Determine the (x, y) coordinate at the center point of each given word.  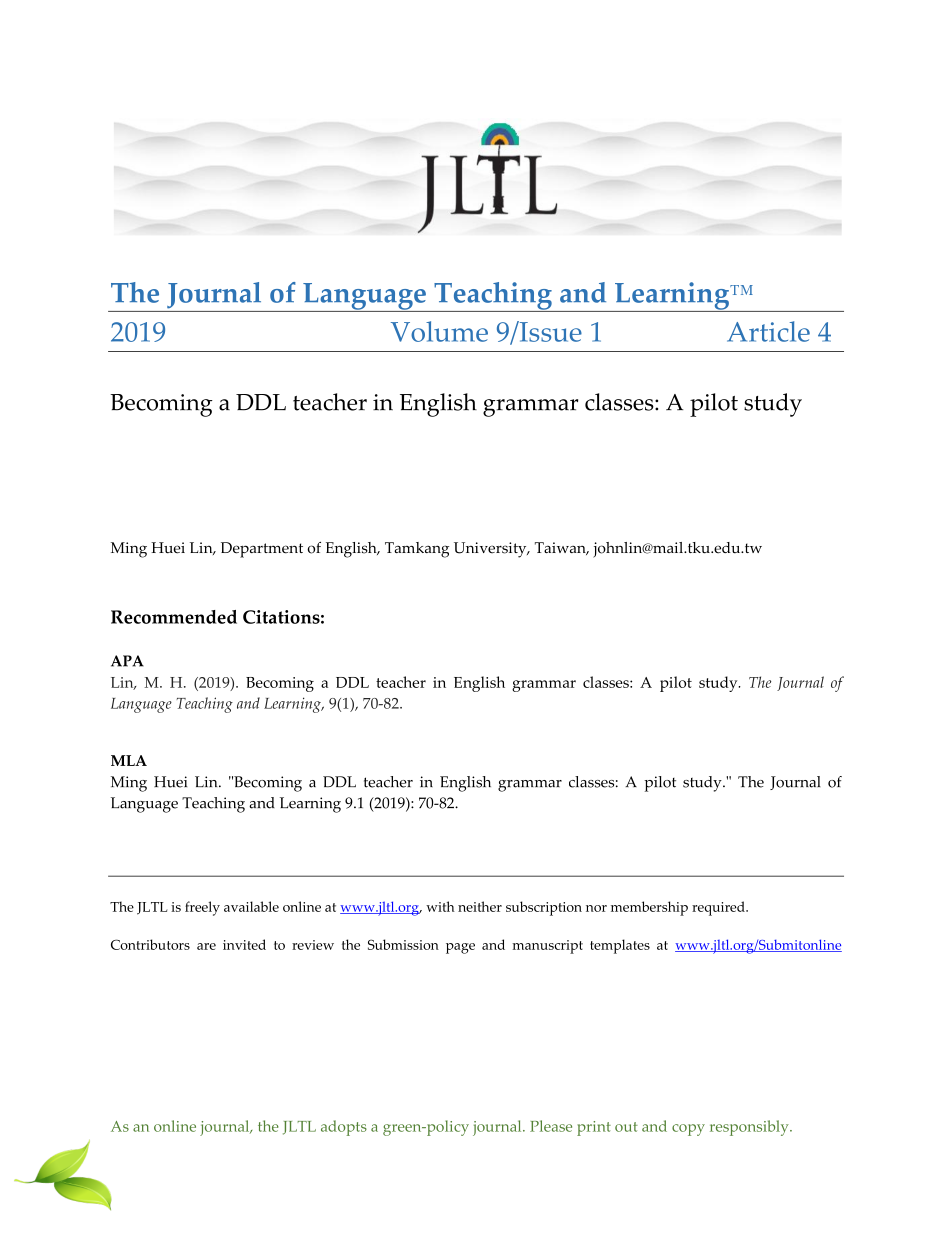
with (440, 906)
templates (620, 946)
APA (127, 661)
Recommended (174, 617)
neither (480, 906)
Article (768, 331)
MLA (129, 760)
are (206, 946)
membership (649, 908)
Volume (439, 331)
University (491, 550)
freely (202, 908)
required (719, 908)
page (460, 948)
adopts (344, 1128)
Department (262, 550)
